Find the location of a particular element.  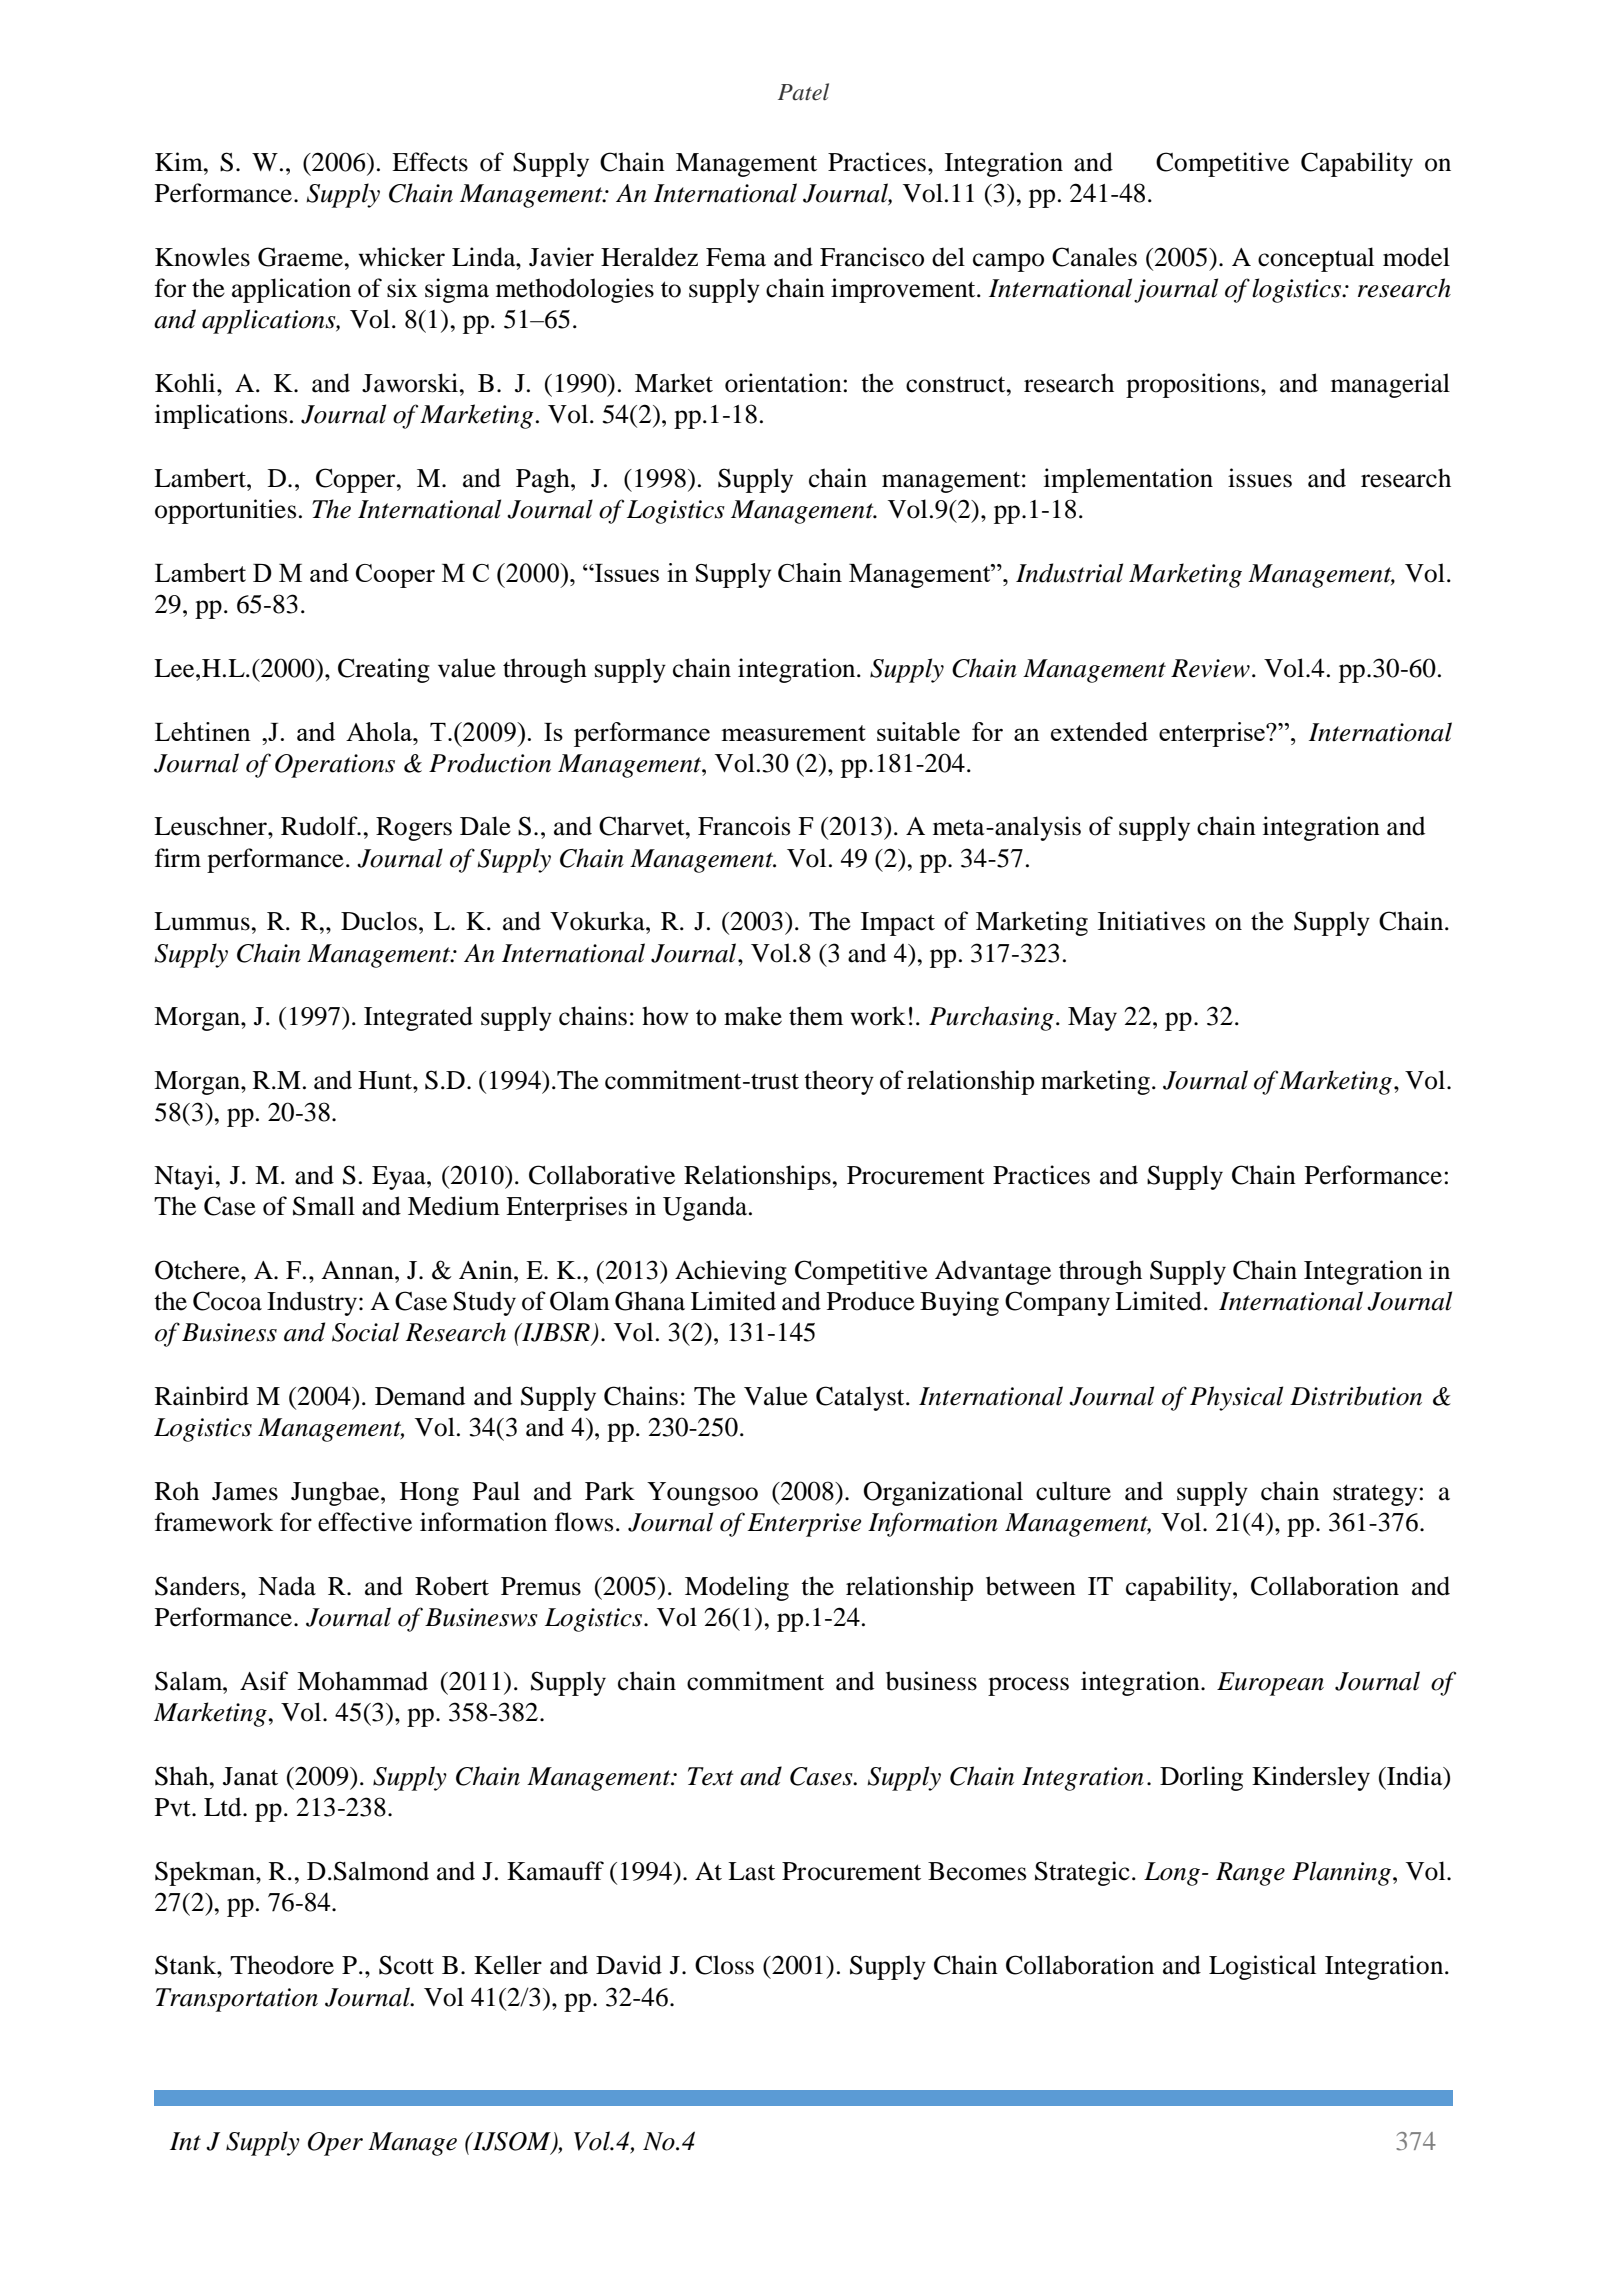

conceptual is located at coordinates (1316, 259).
